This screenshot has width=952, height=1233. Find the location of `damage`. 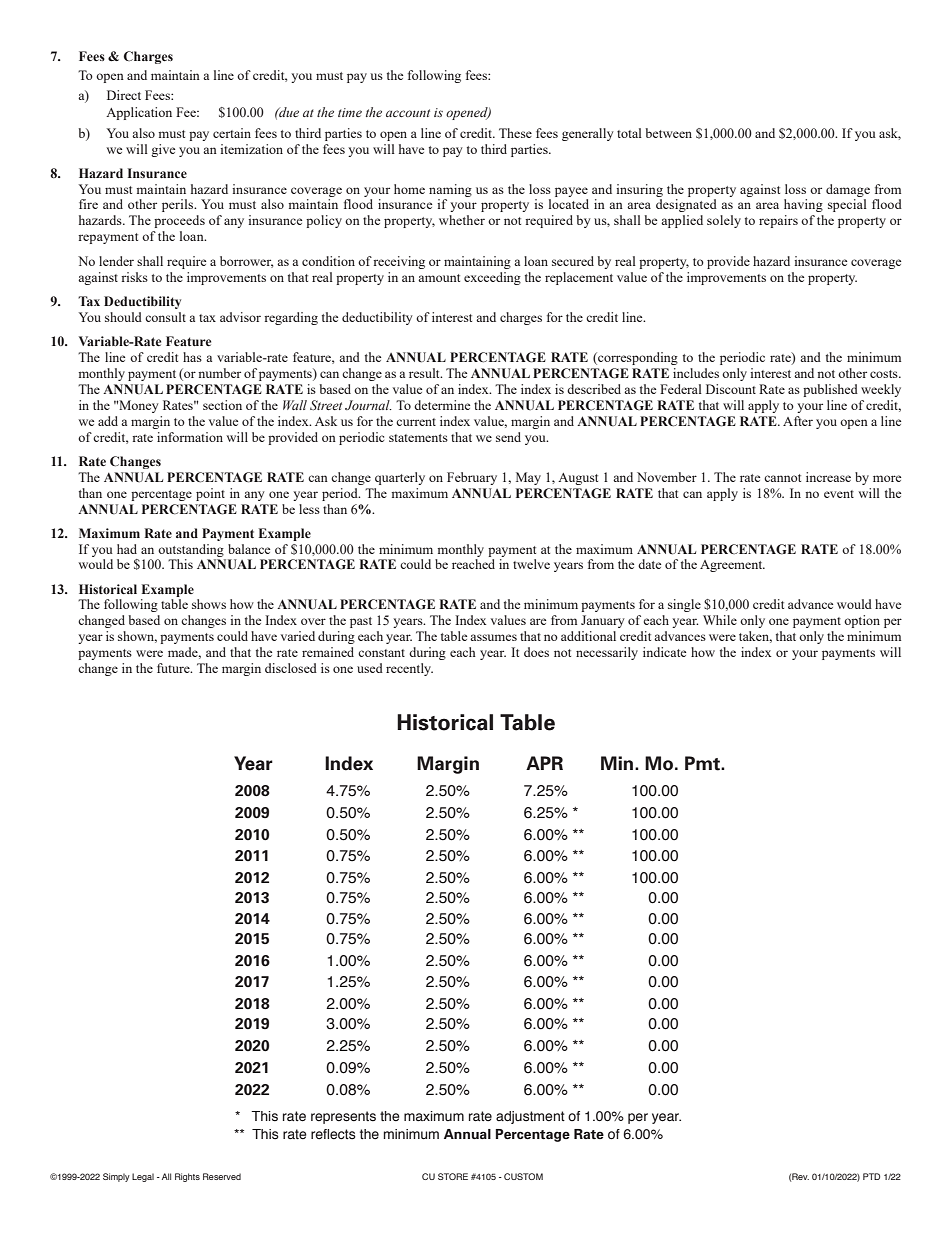

damage is located at coordinates (848, 190).
